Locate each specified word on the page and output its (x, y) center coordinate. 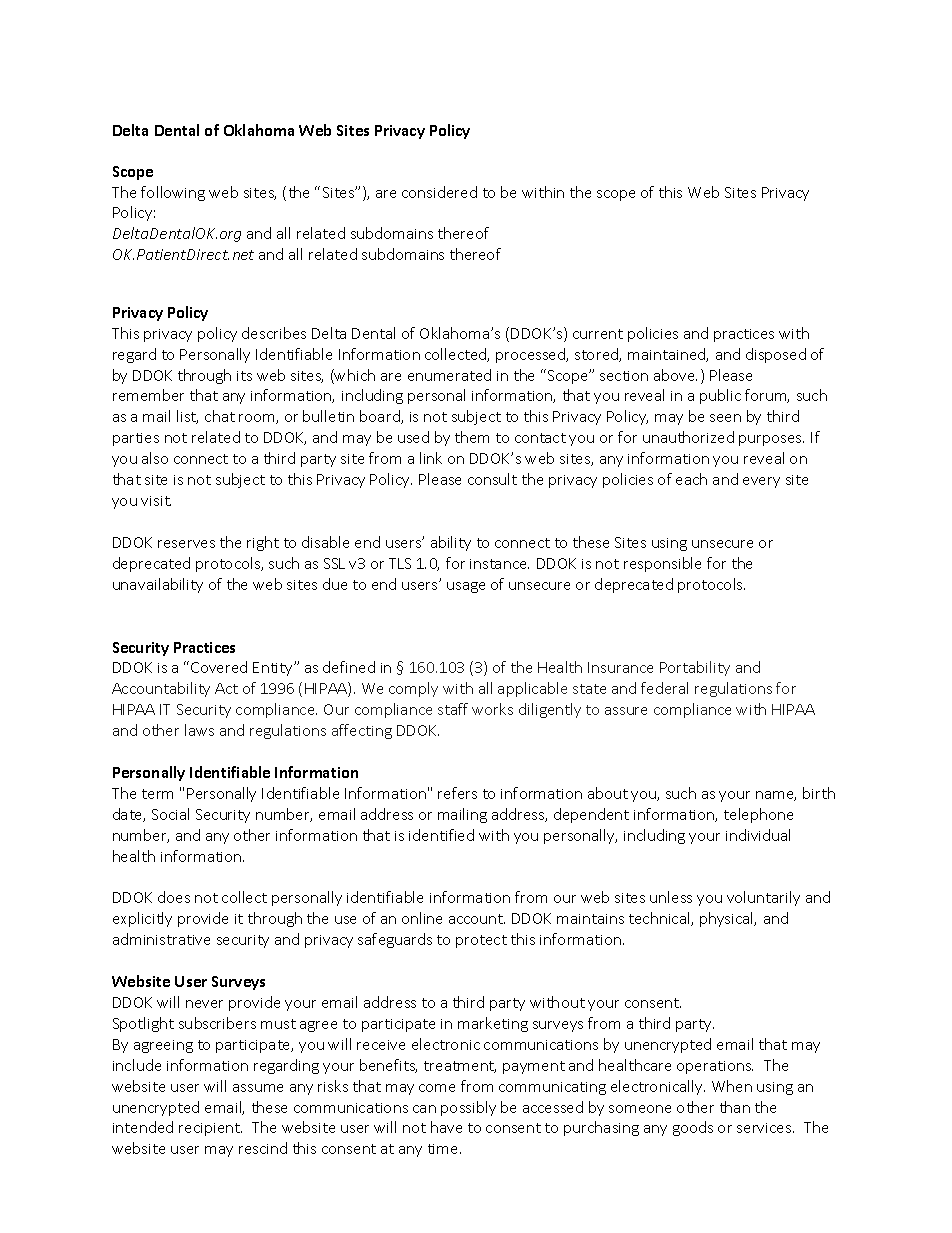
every (761, 482)
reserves (186, 544)
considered (439, 192)
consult (492, 479)
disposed (776, 355)
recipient (210, 1129)
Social (170, 814)
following (173, 193)
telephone (758, 815)
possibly (468, 1108)
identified (441, 835)
